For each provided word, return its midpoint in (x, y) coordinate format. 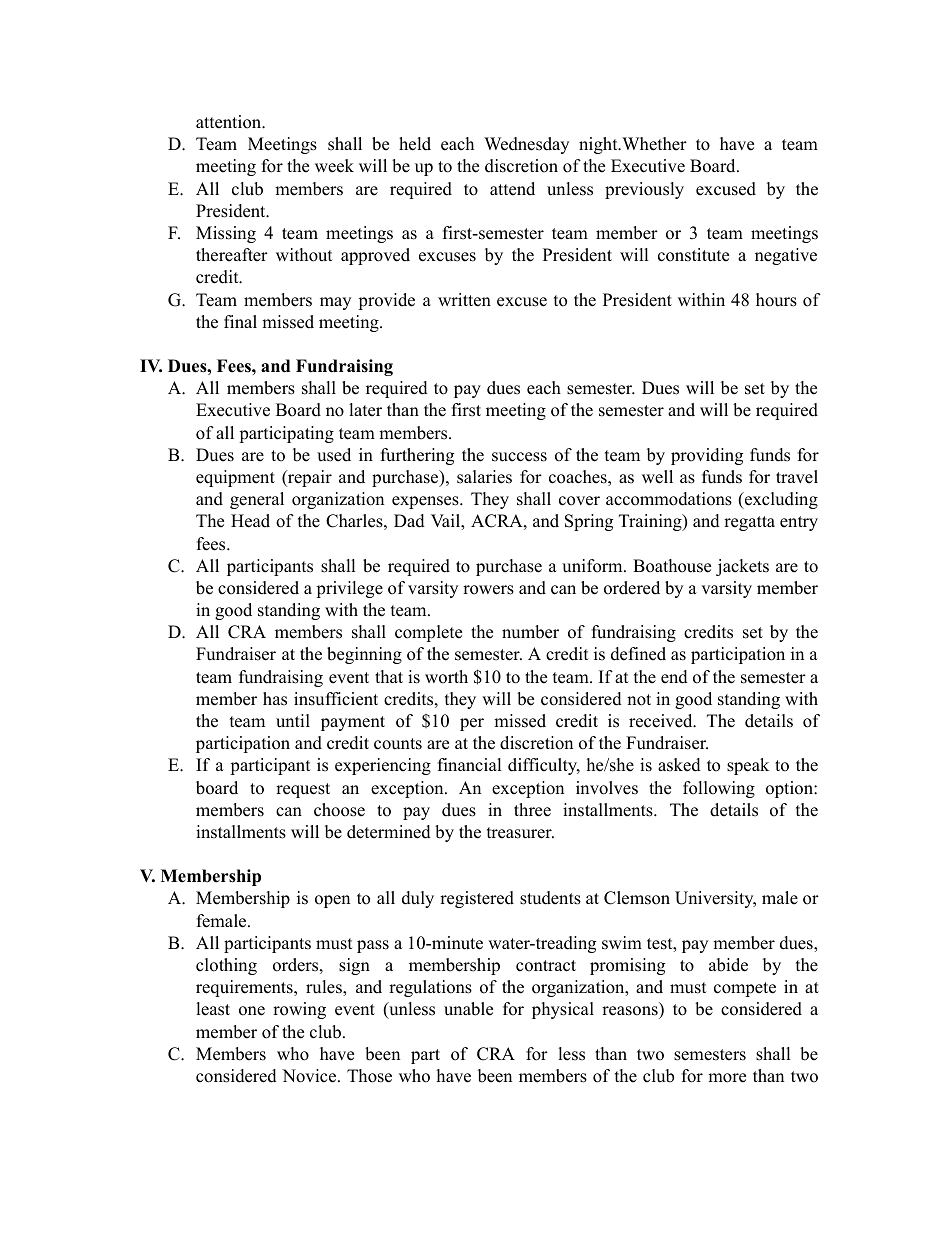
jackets (742, 567)
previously (644, 190)
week (334, 166)
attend (512, 189)
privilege (349, 589)
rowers (488, 590)
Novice (309, 1076)
